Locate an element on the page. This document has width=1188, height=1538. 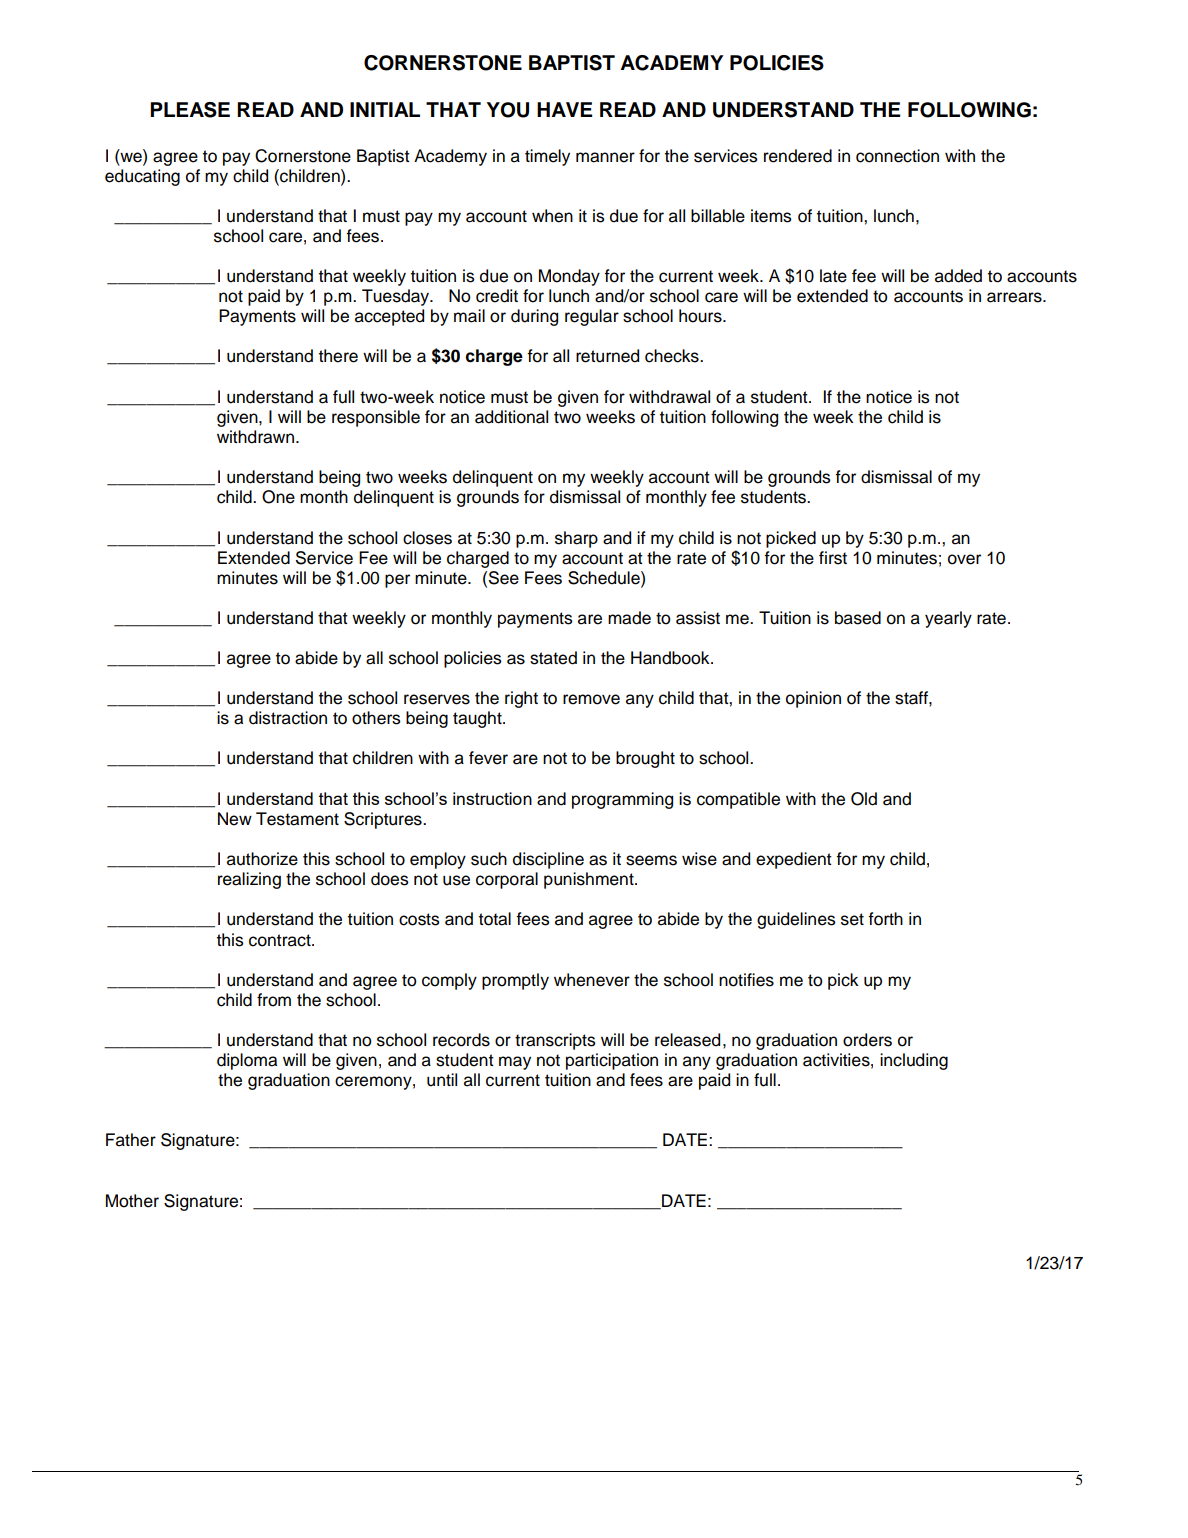
PLEASE is located at coordinates (190, 110).
